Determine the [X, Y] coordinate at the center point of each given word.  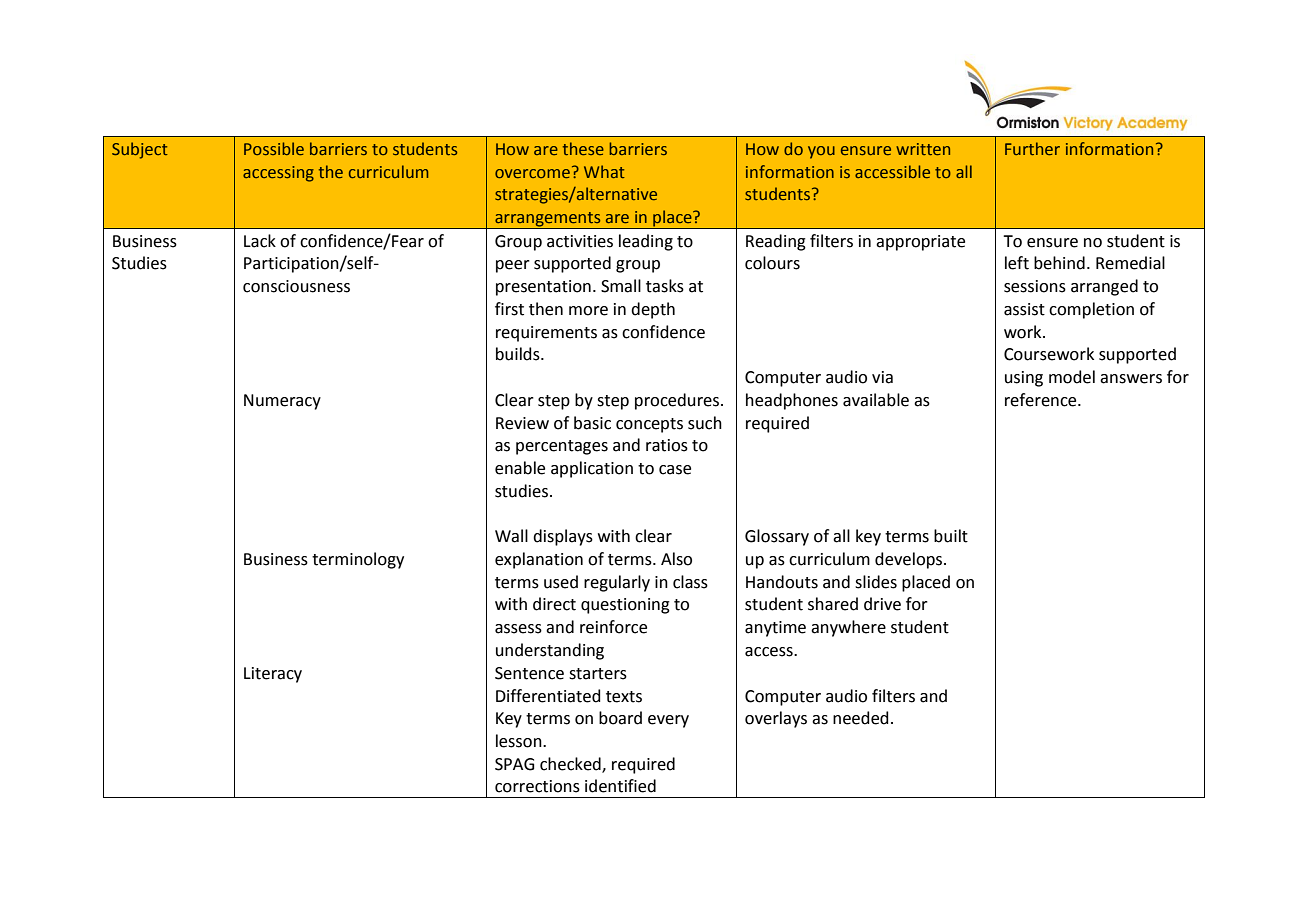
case [675, 470]
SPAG [514, 764]
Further [1032, 148]
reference [1042, 400]
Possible [274, 148]
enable [520, 468]
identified [620, 786]
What [604, 171]
